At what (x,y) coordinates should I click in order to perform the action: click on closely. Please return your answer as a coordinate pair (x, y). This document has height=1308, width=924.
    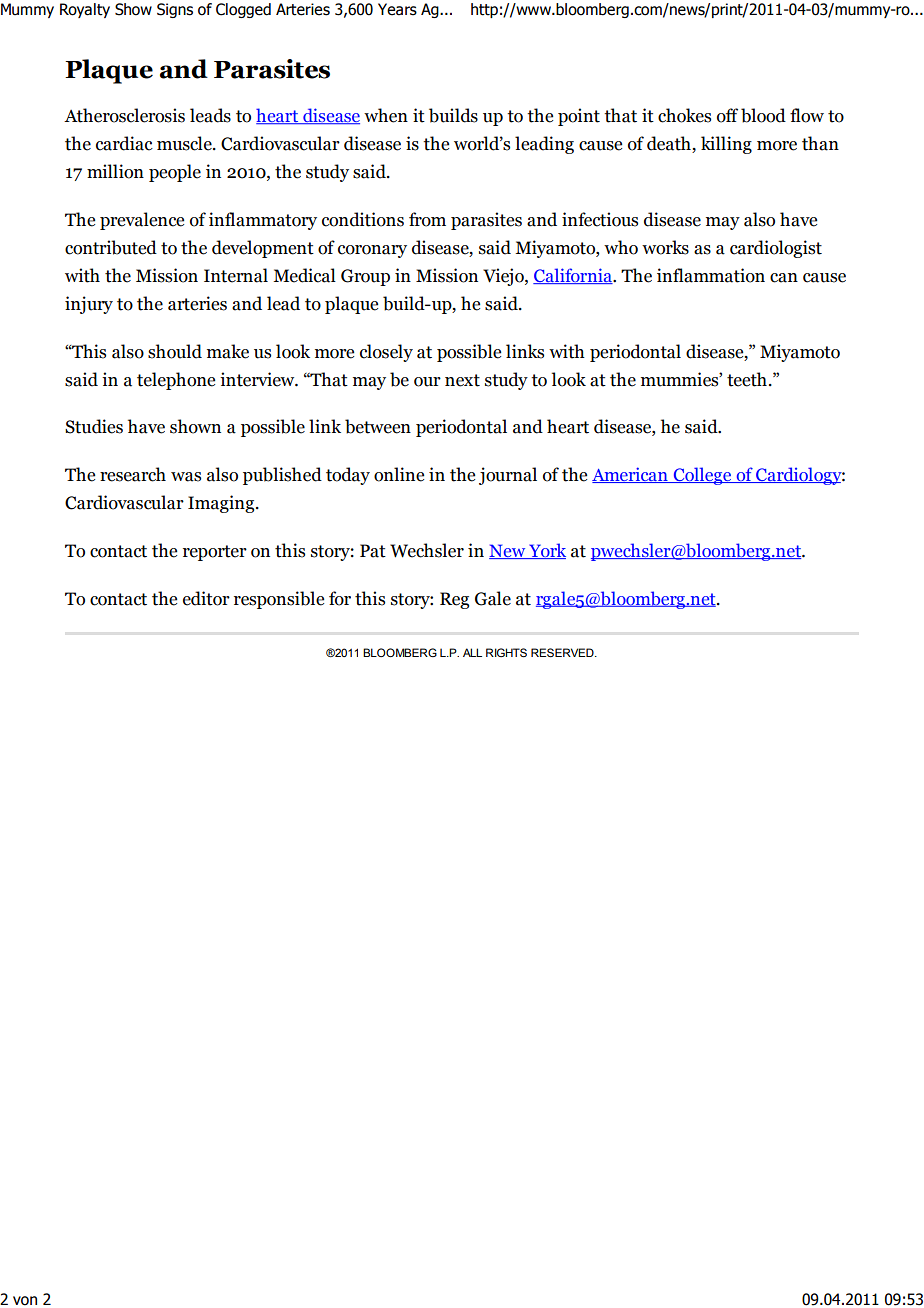
    Looking at the image, I should click on (386, 353).
